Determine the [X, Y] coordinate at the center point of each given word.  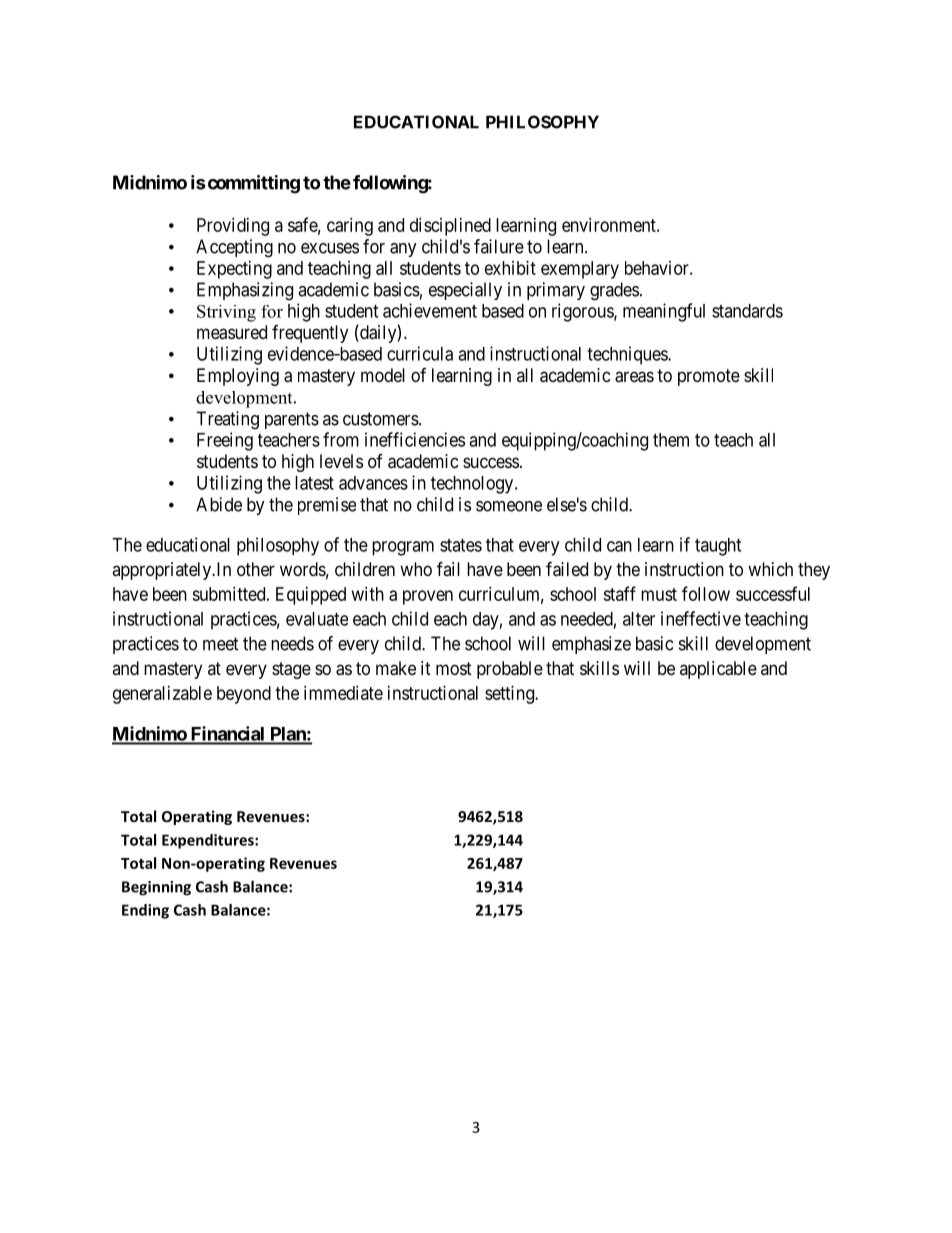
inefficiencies [415, 439]
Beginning [156, 888]
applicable [718, 670]
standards [747, 311]
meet [221, 644]
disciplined [450, 227]
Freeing [225, 441]
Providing [233, 227]
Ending [145, 911]
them [671, 440]
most [454, 668]
